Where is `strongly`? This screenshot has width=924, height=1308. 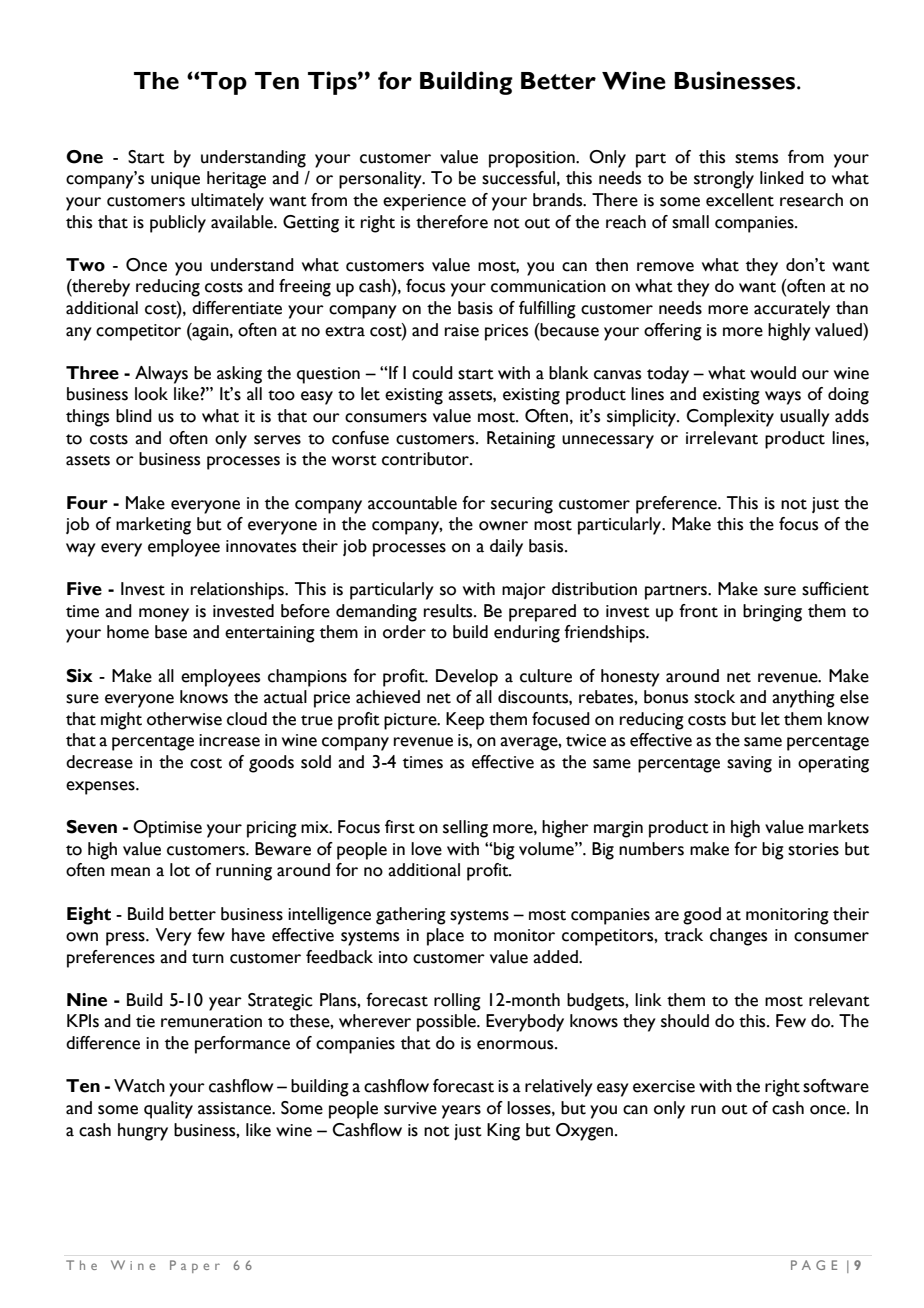 strongly is located at coordinates (724, 180).
